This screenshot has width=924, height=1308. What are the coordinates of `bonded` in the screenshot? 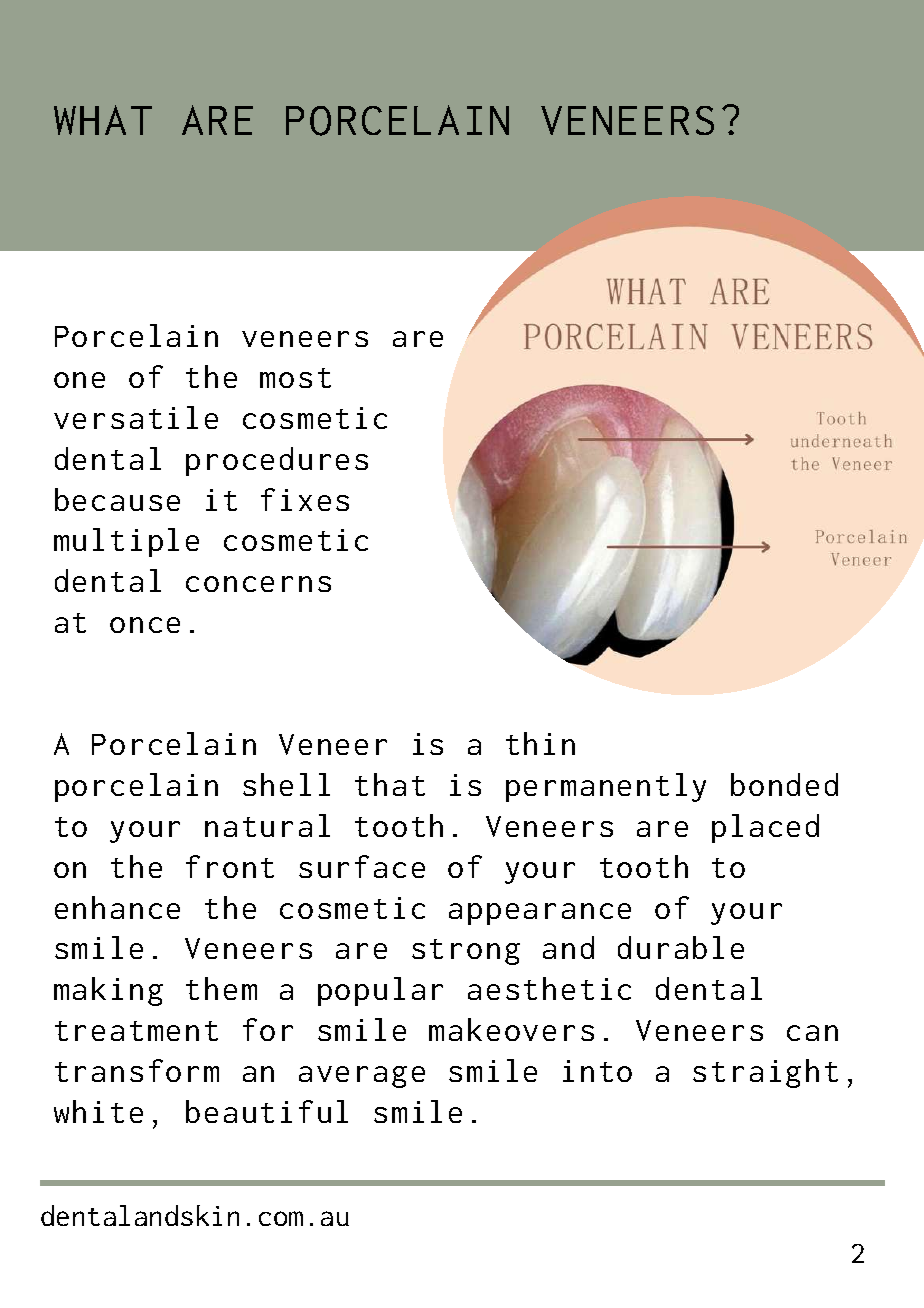 It's located at (784, 784).
